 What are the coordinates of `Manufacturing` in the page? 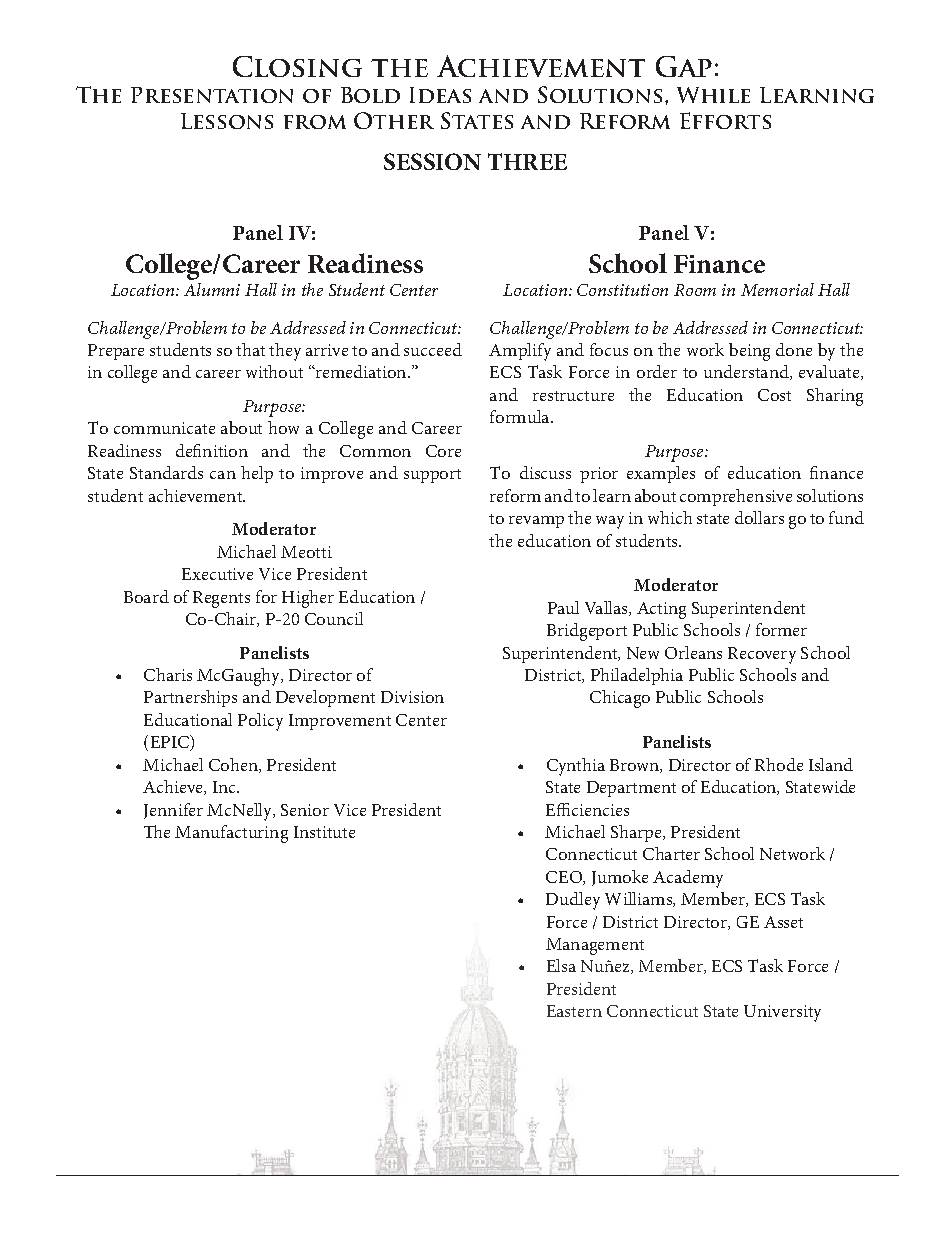 It's located at (231, 834).
